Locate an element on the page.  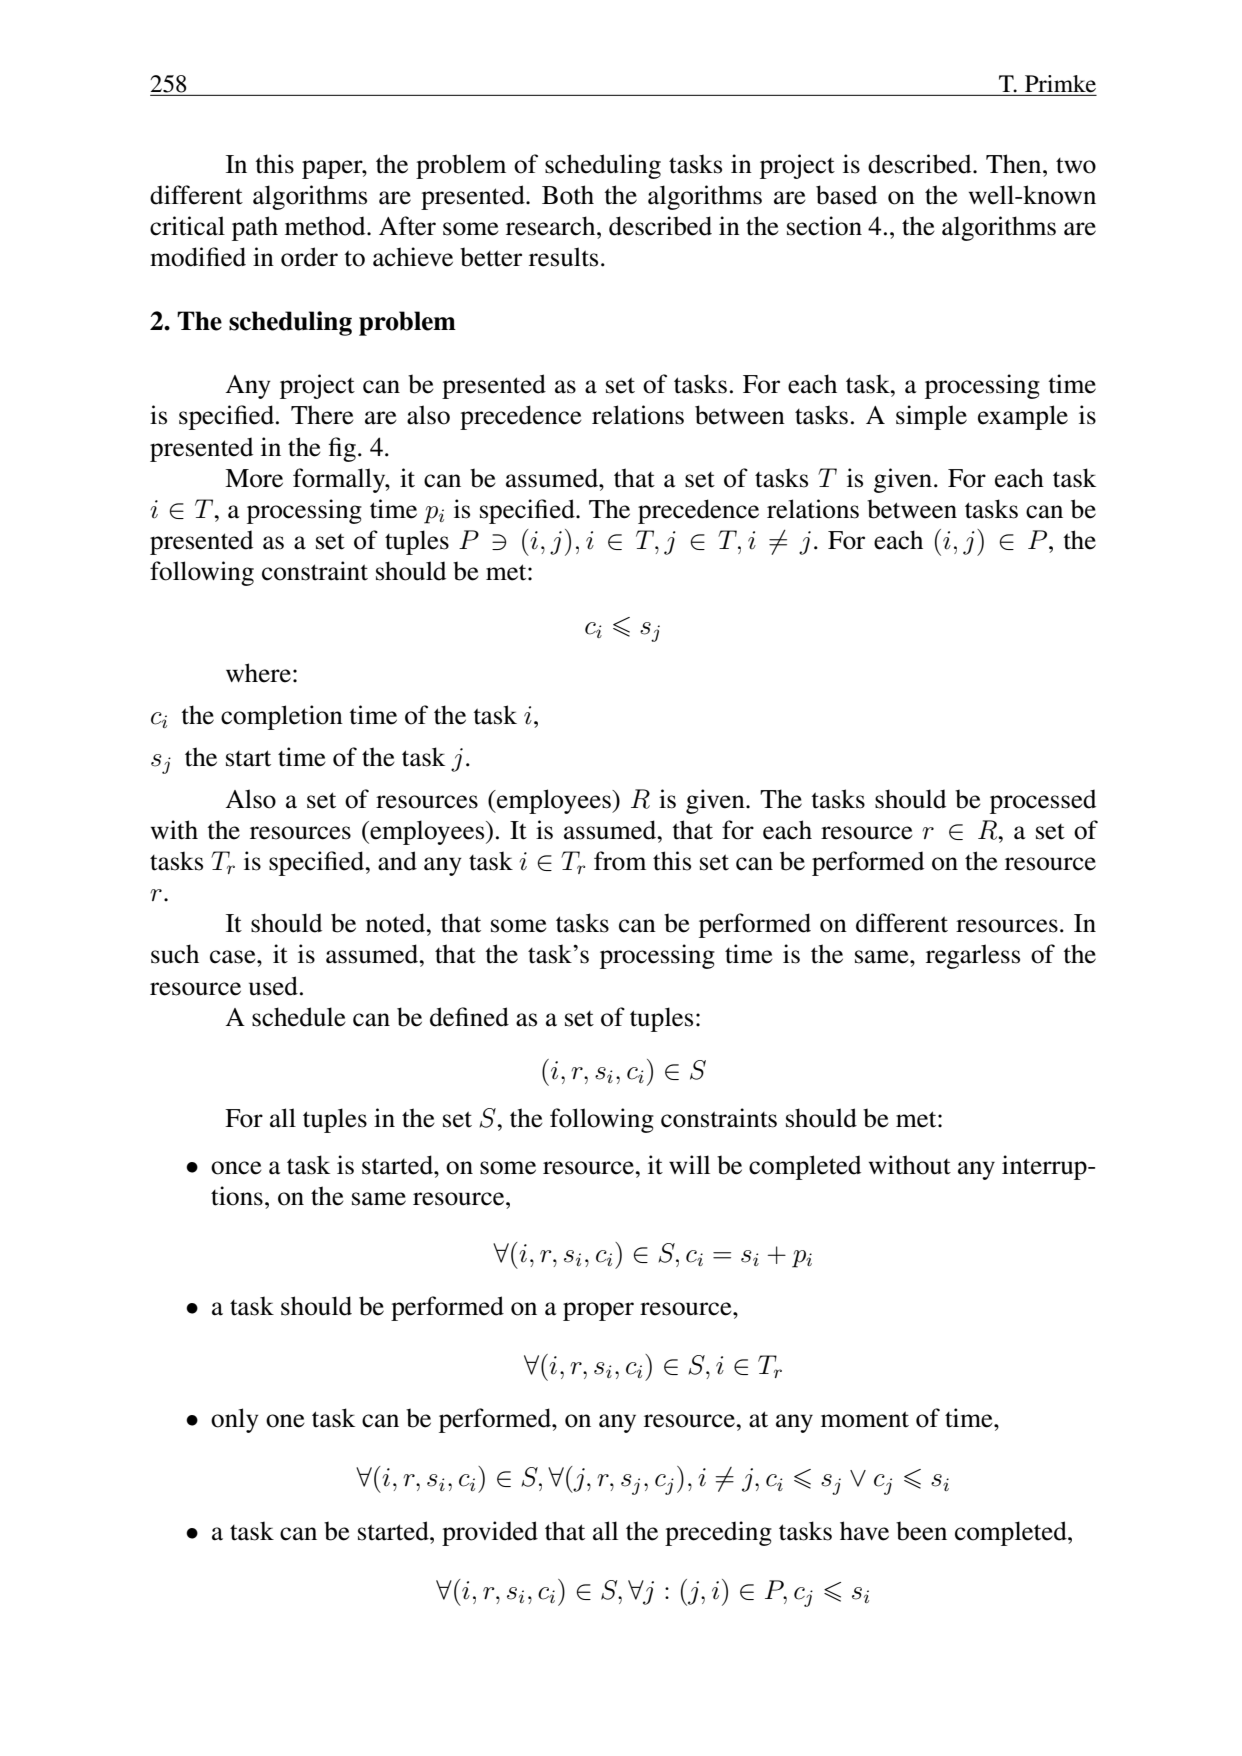
and is located at coordinates (397, 861).
